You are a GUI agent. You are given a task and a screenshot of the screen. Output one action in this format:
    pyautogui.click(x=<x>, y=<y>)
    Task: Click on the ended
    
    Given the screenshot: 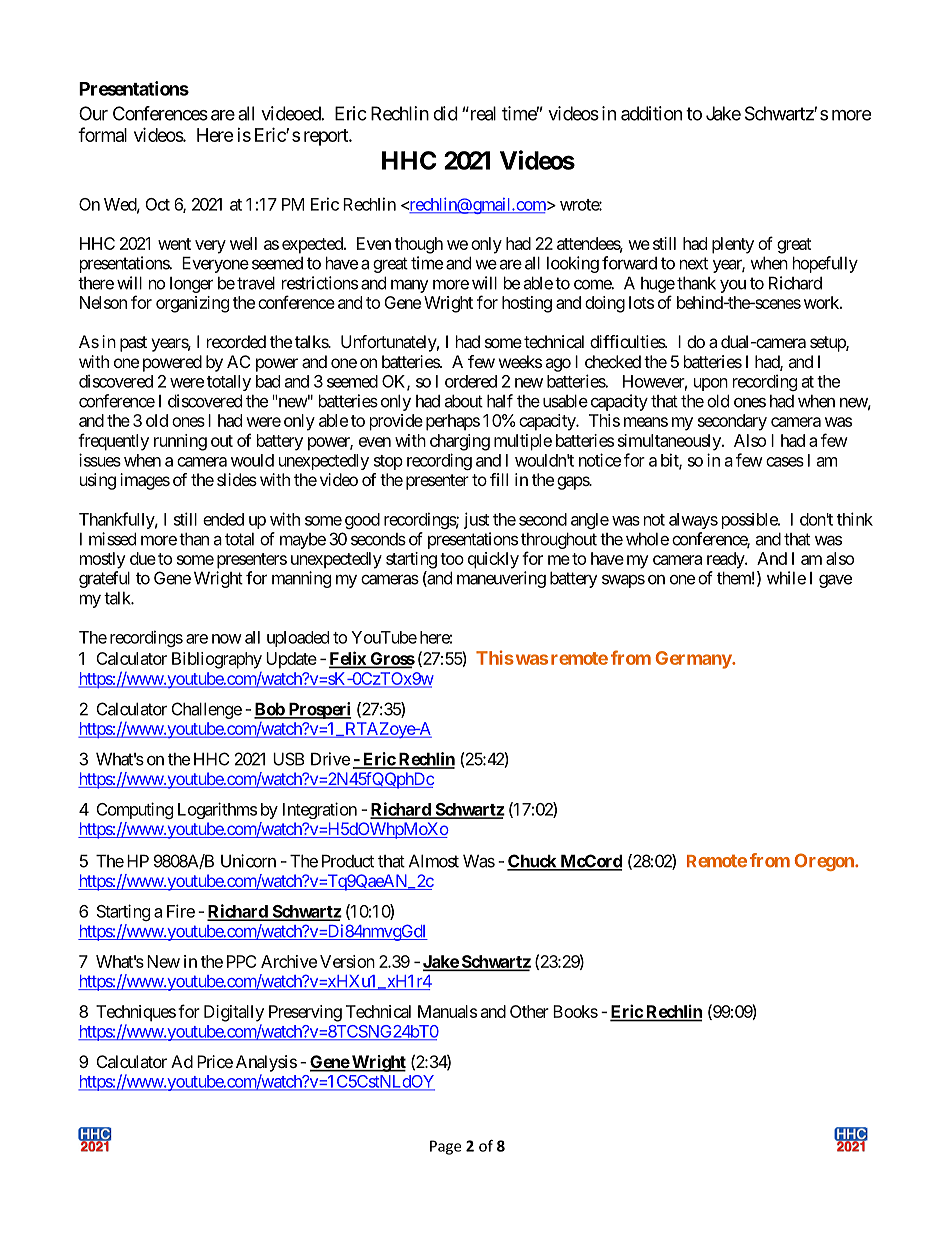 What is the action you would take?
    pyautogui.click(x=223, y=519)
